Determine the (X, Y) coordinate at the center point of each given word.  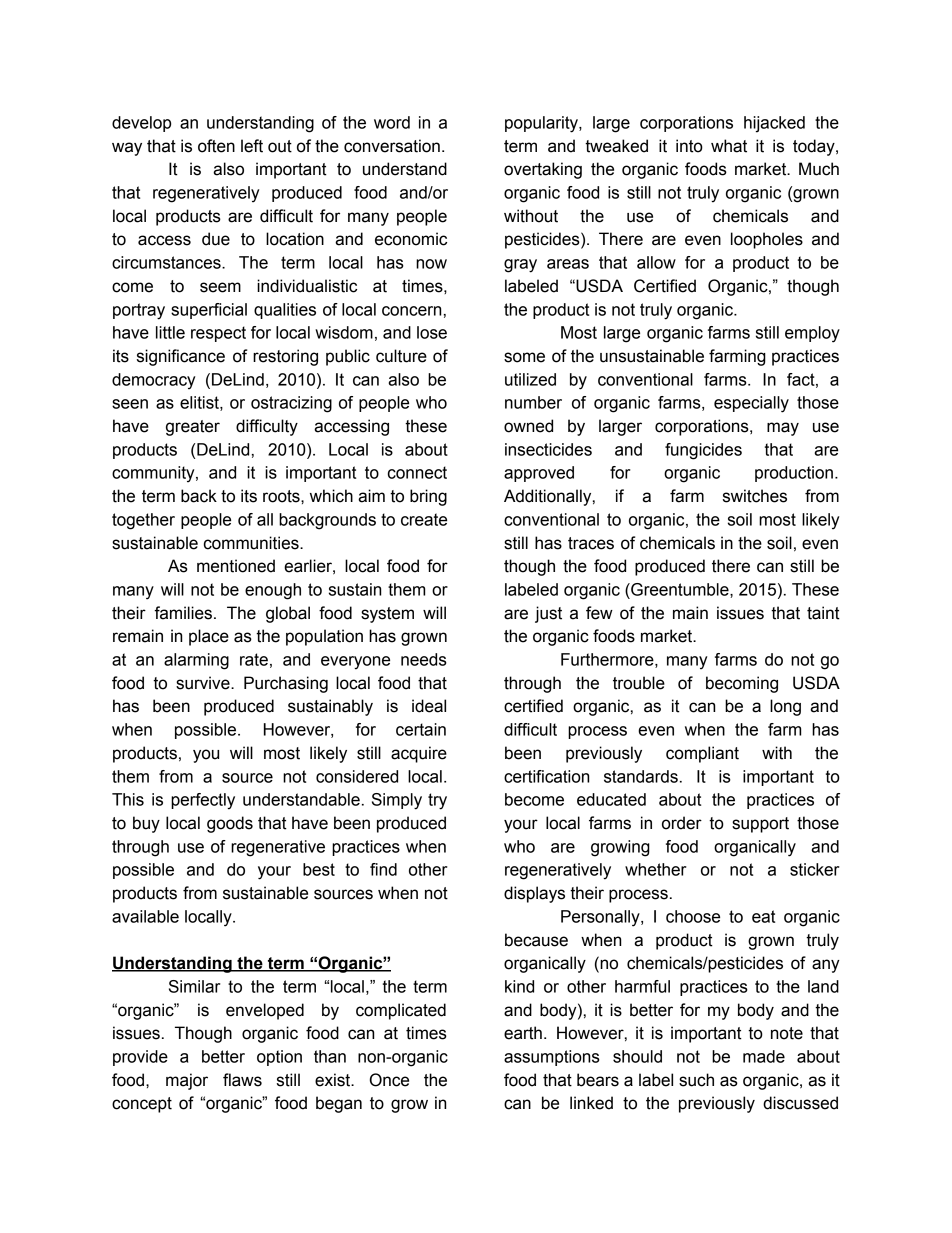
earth (523, 1033)
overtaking (543, 170)
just (548, 614)
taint (823, 613)
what (729, 146)
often (216, 146)
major (187, 1081)
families (183, 613)
